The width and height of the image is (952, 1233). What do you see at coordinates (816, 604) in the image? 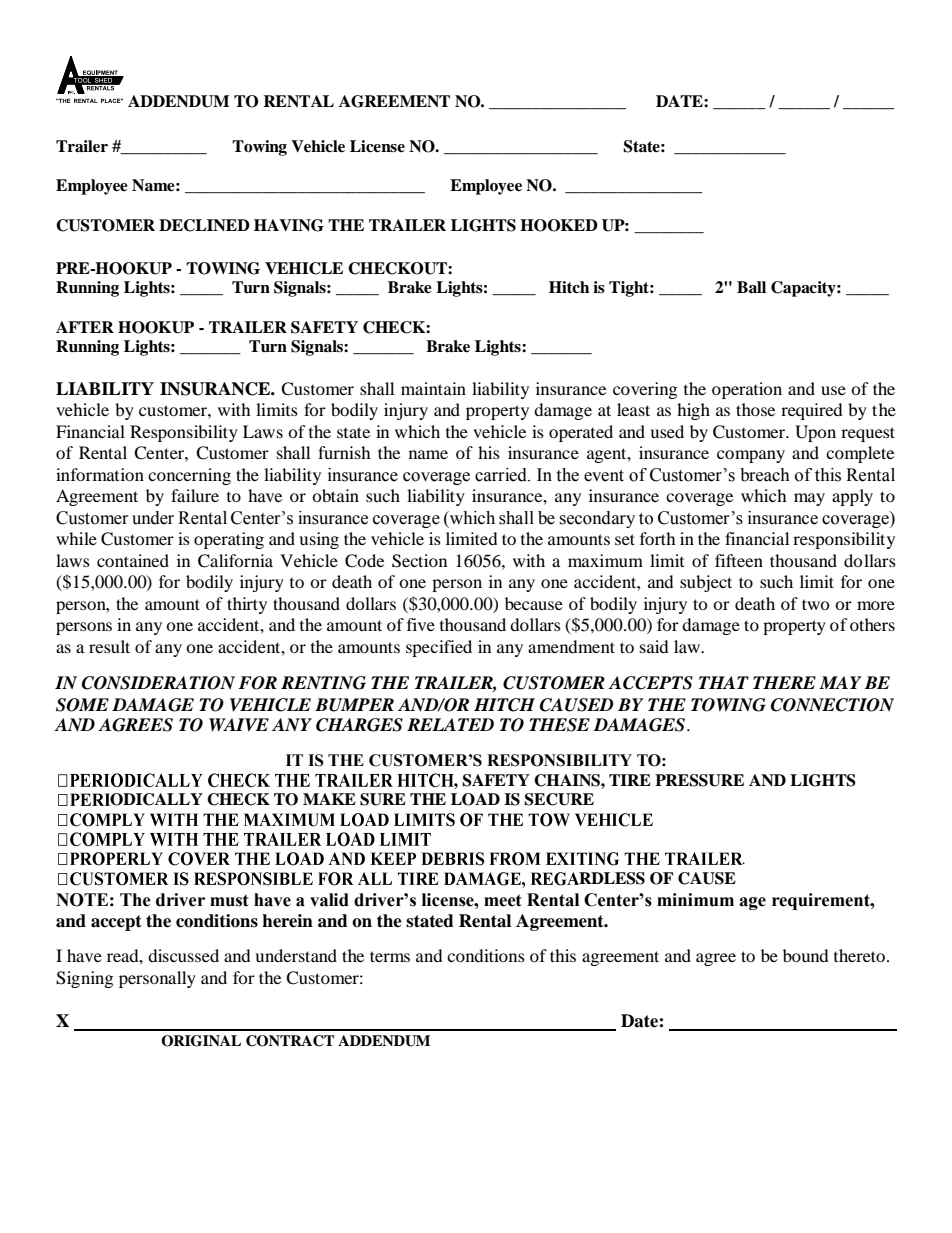
I see `two` at bounding box center [816, 604].
